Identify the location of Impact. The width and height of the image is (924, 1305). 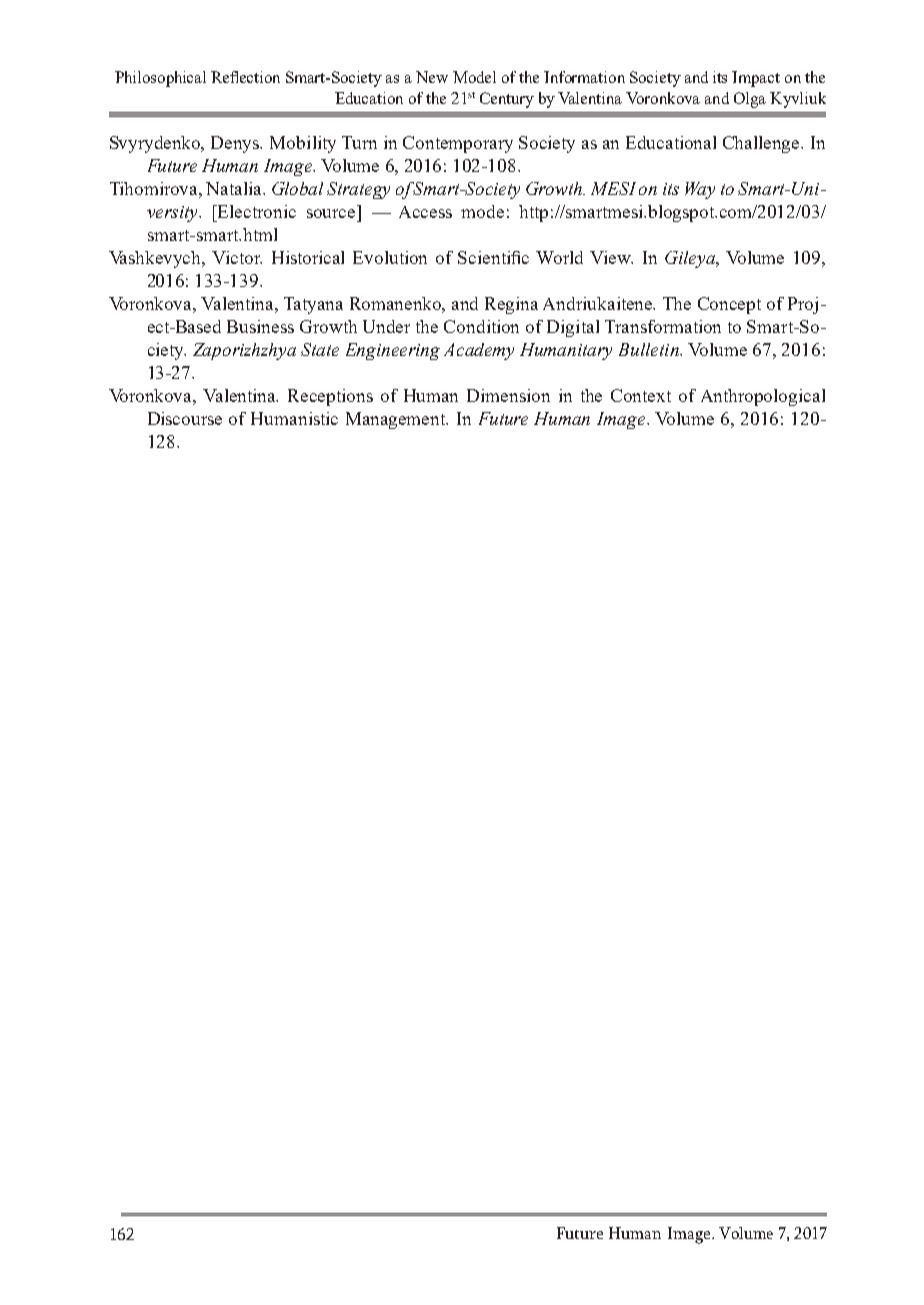
(756, 79).
